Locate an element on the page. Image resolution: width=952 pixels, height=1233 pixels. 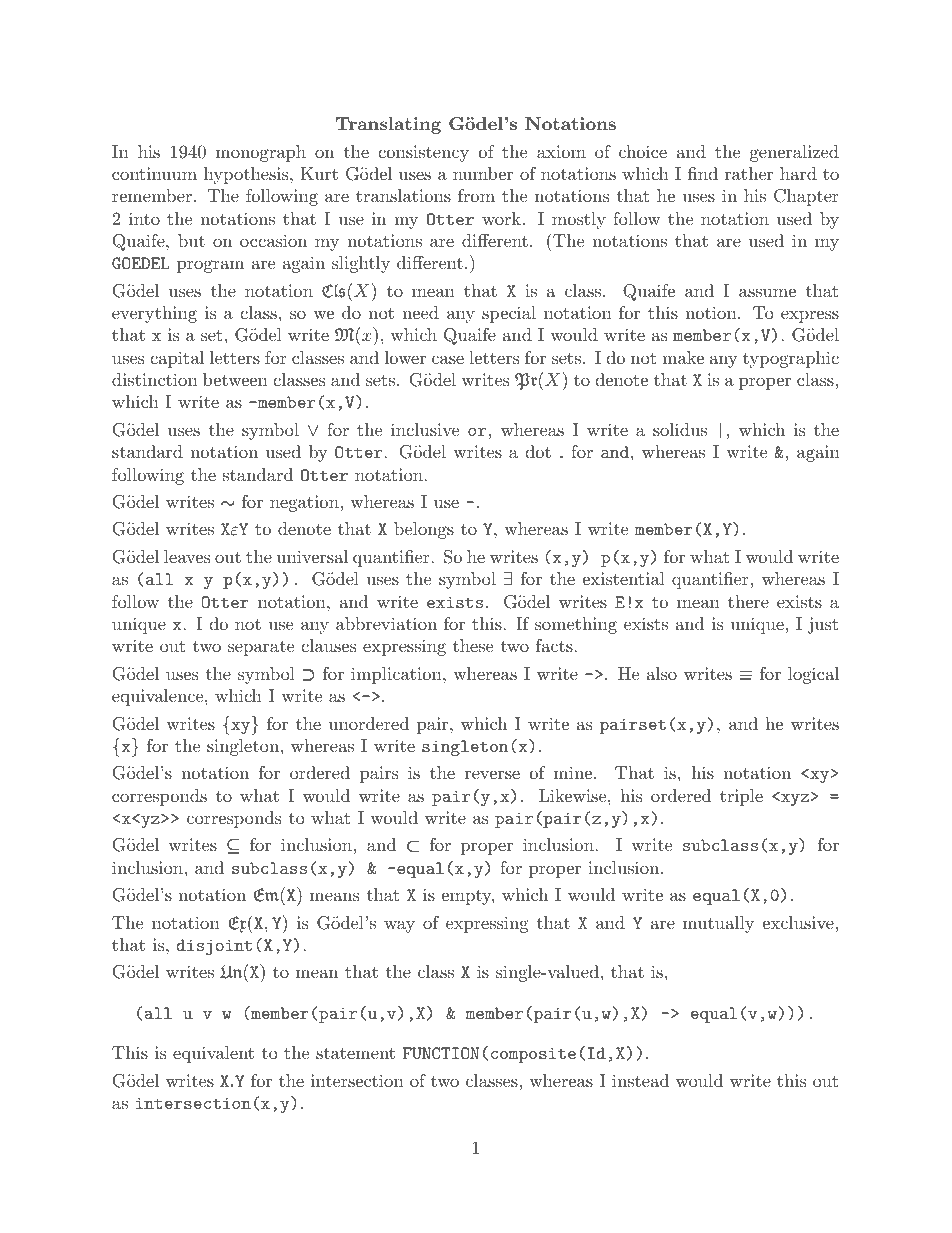
equivalent is located at coordinates (213, 1054).
